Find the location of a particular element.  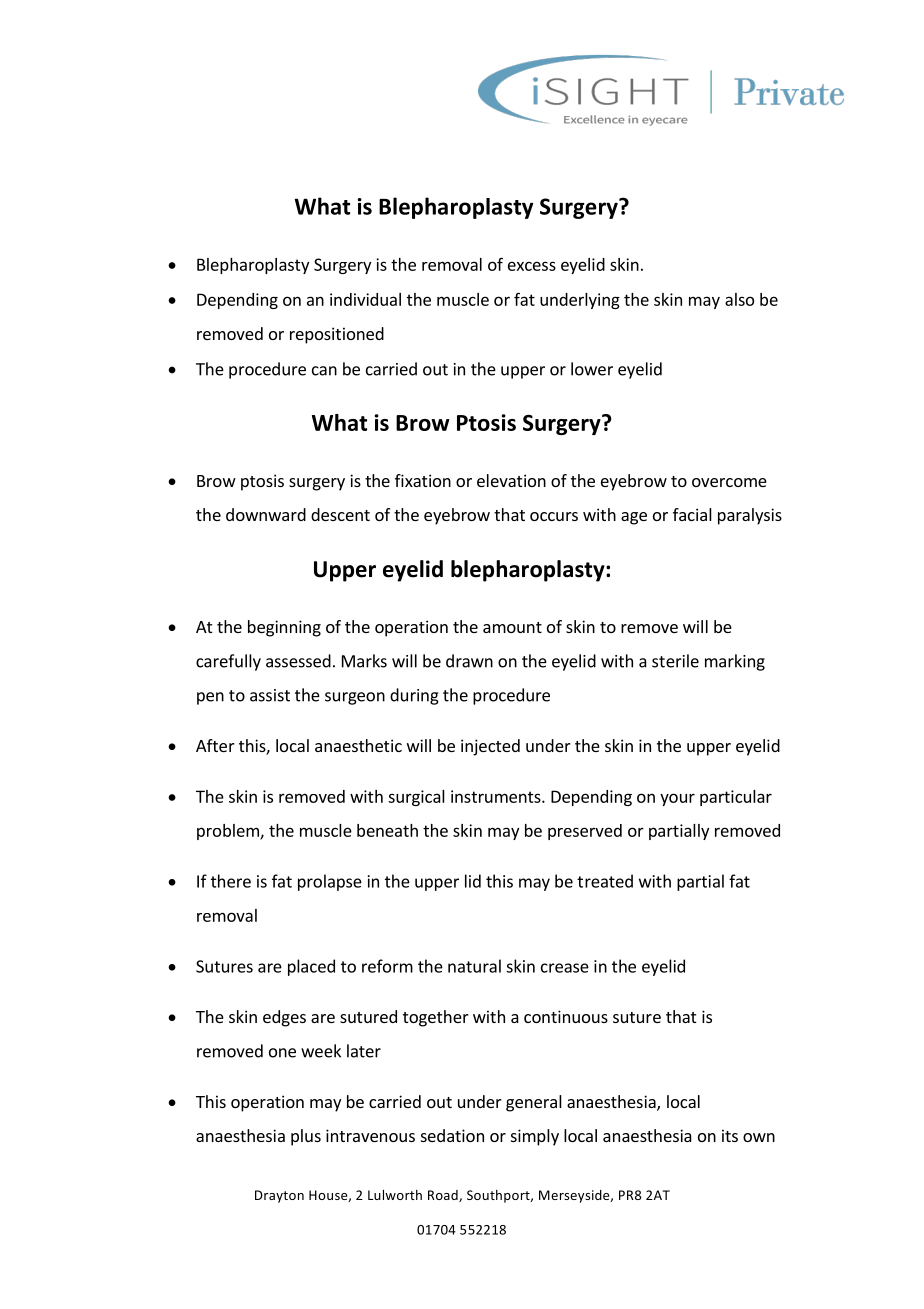

plus is located at coordinates (306, 1137).
